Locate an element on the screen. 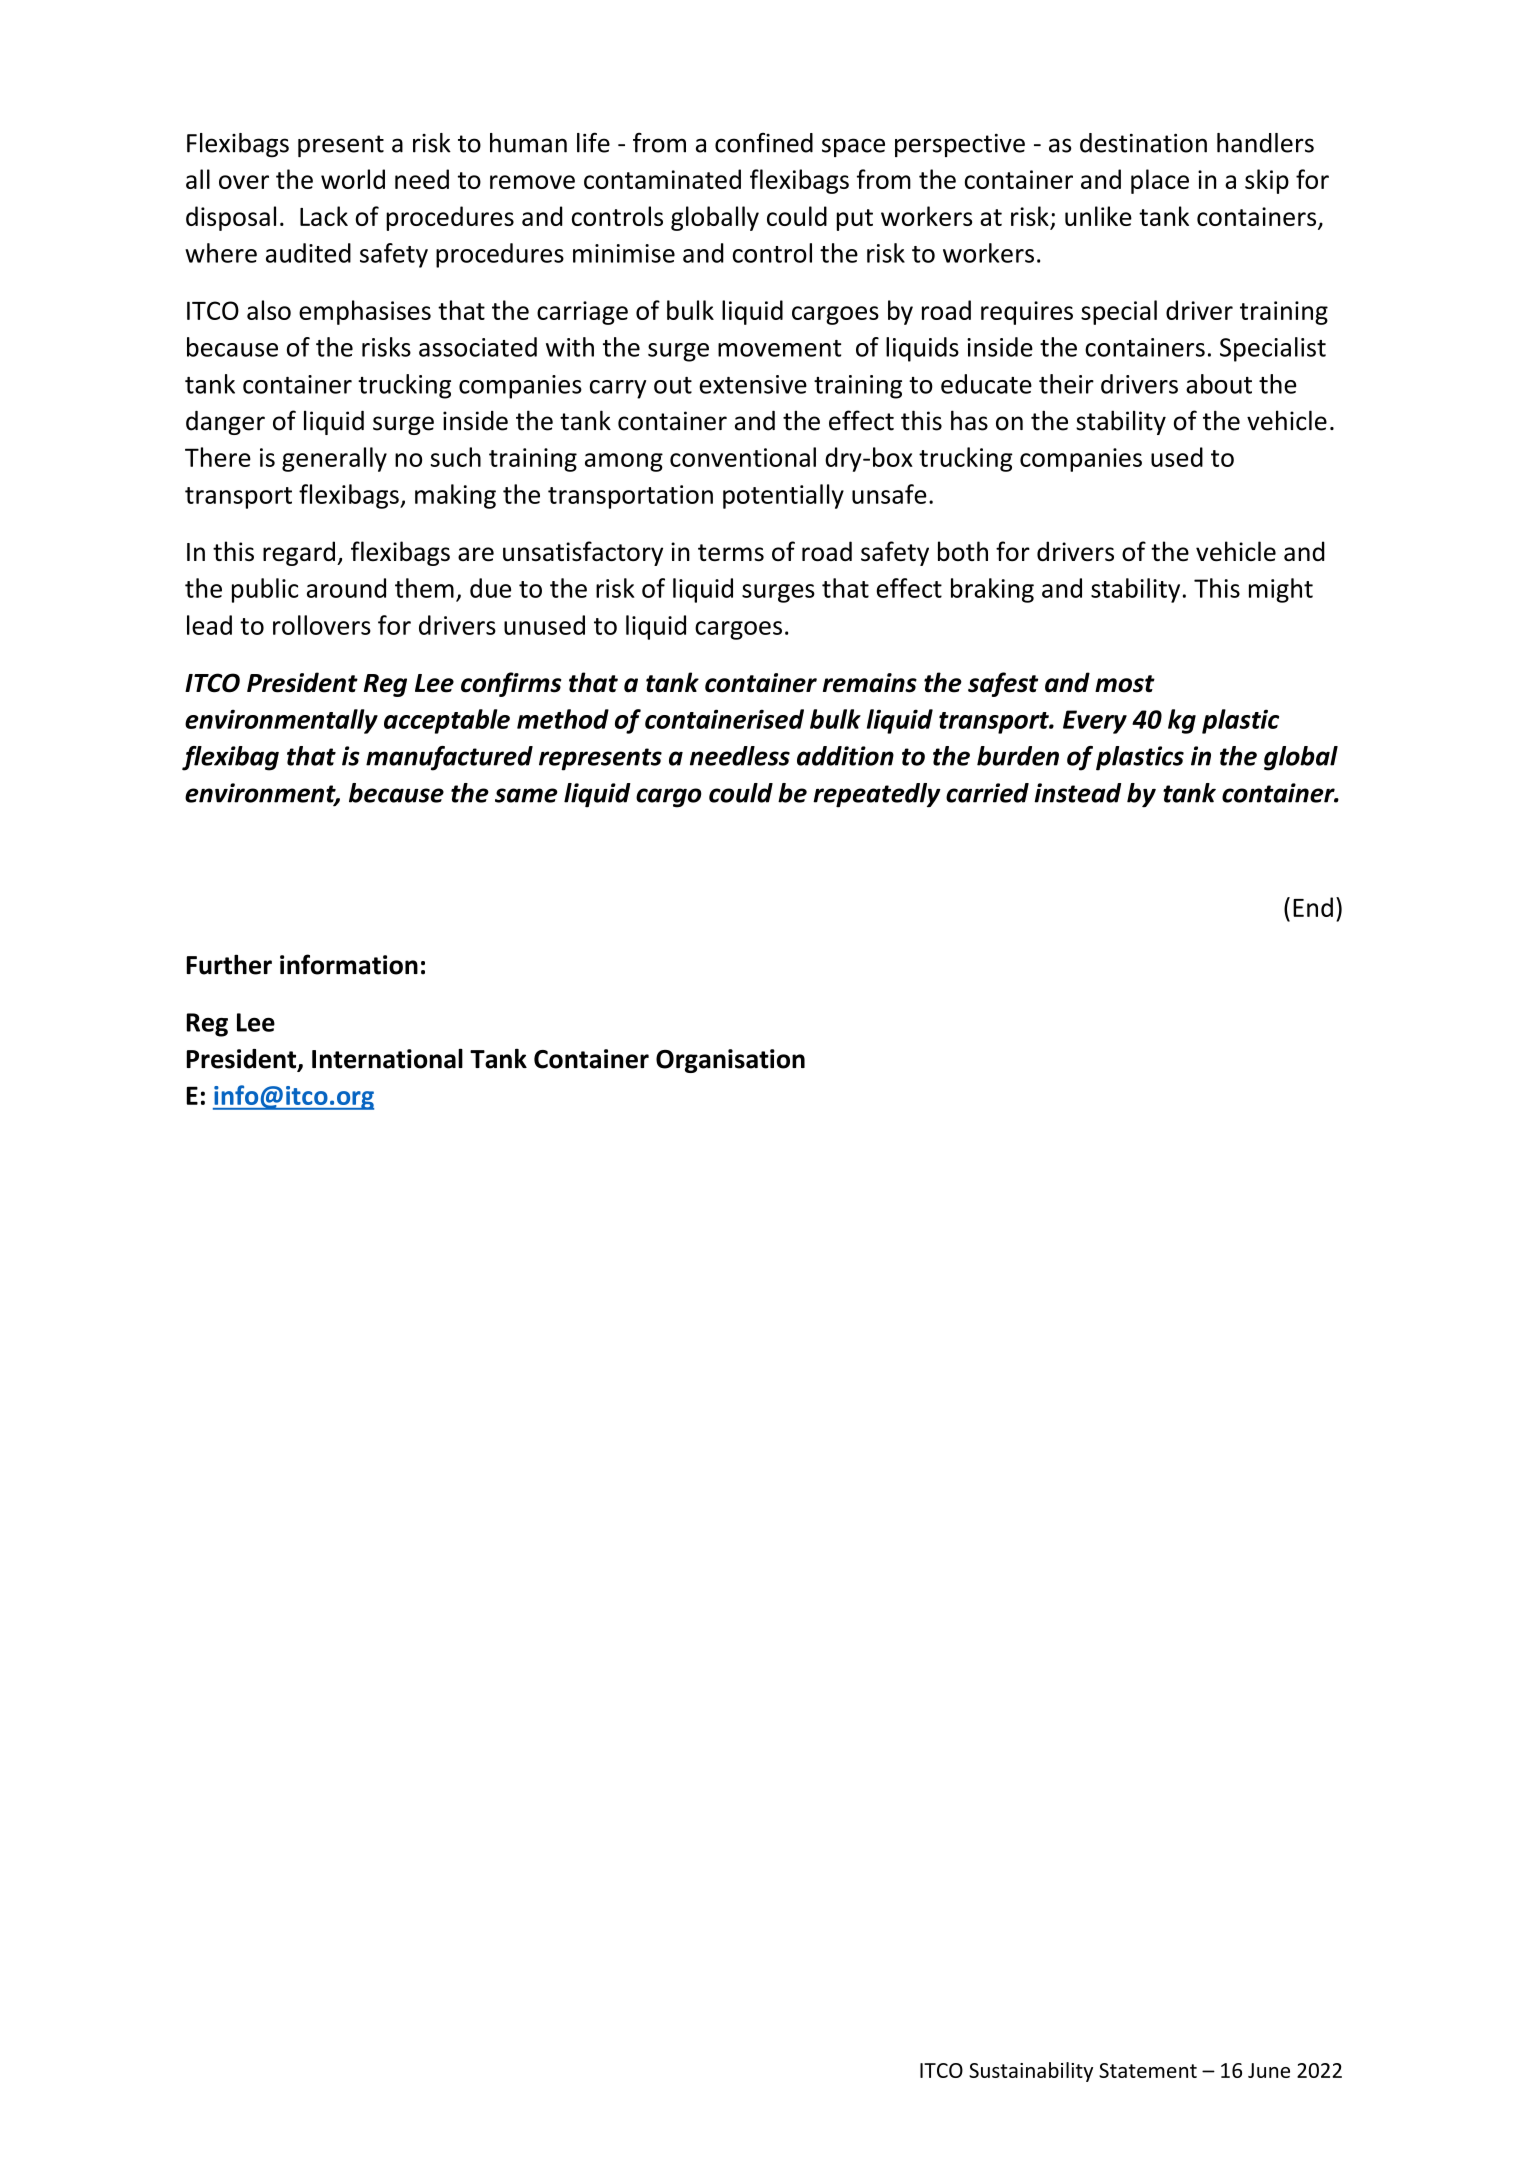 The image size is (1528, 2161). Sustainability is located at coordinates (1031, 2072).
